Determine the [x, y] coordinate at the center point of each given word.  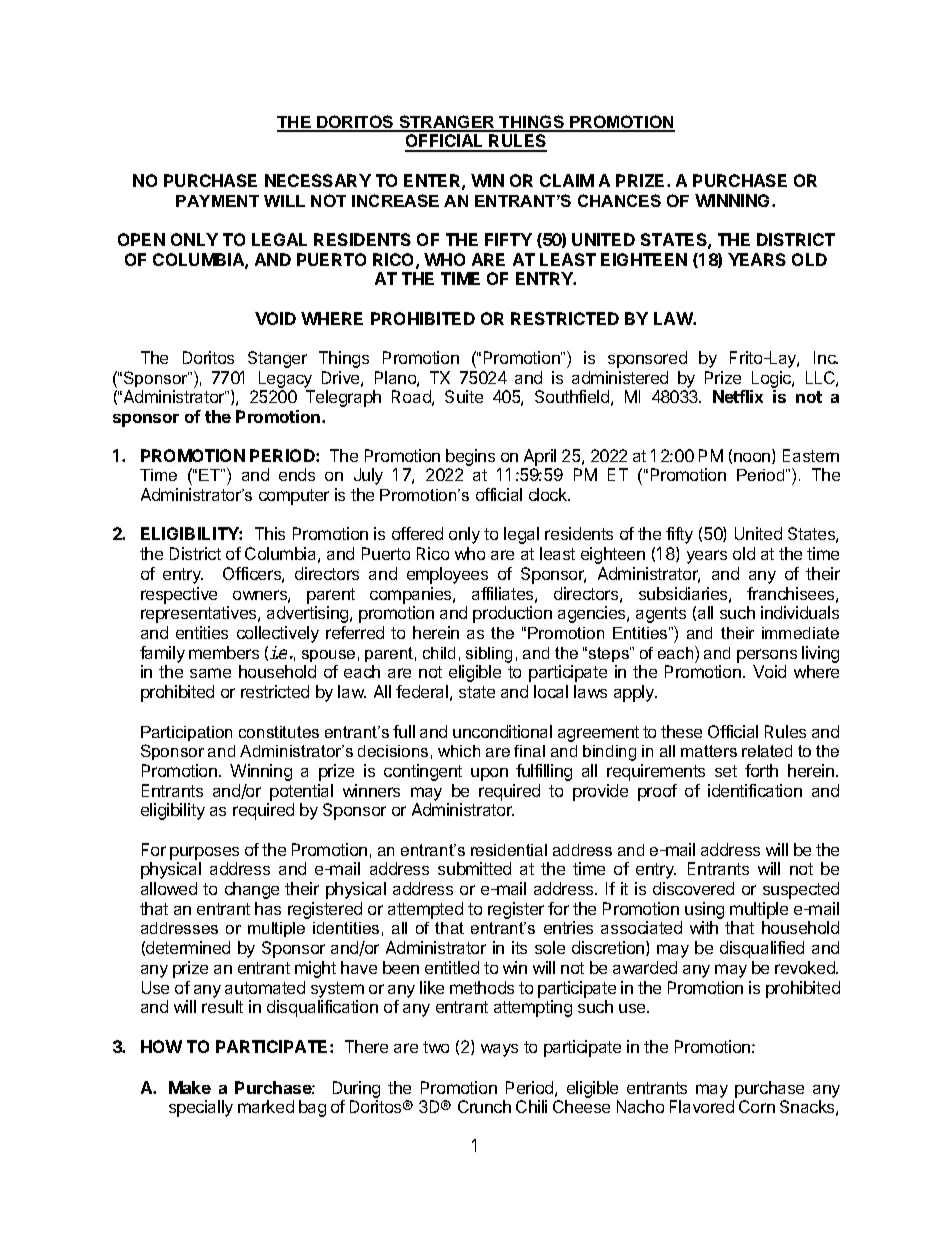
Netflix [738, 396]
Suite [464, 396]
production [512, 614]
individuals [800, 612]
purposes [204, 853]
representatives [200, 614]
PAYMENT [217, 201]
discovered [693, 888]
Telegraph [343, 398]
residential [509, 850]
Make [190, 1087]
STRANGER [447, 123]
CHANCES [619, 200]
